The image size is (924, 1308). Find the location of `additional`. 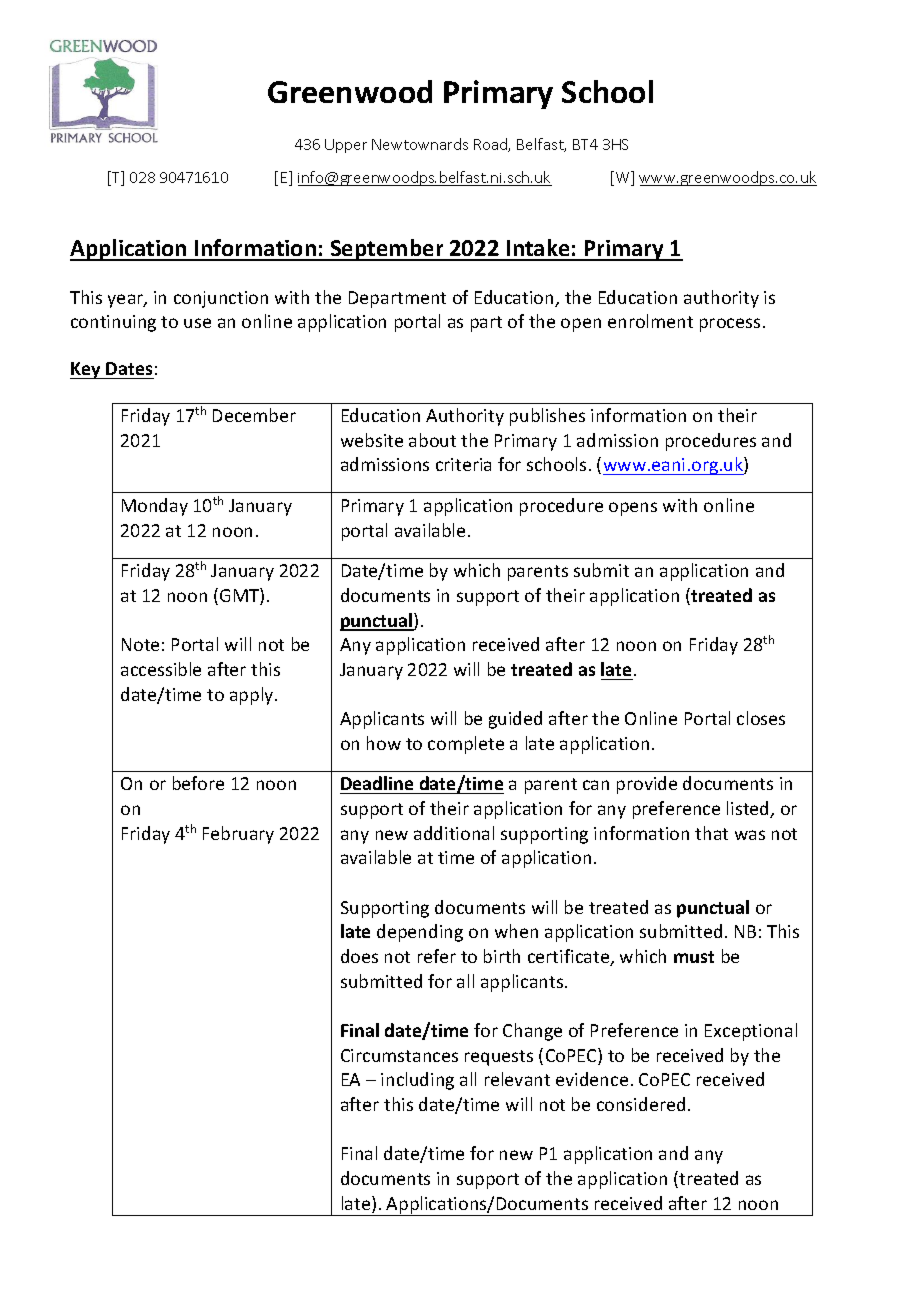

additional is located at coordinates (454, 833).
